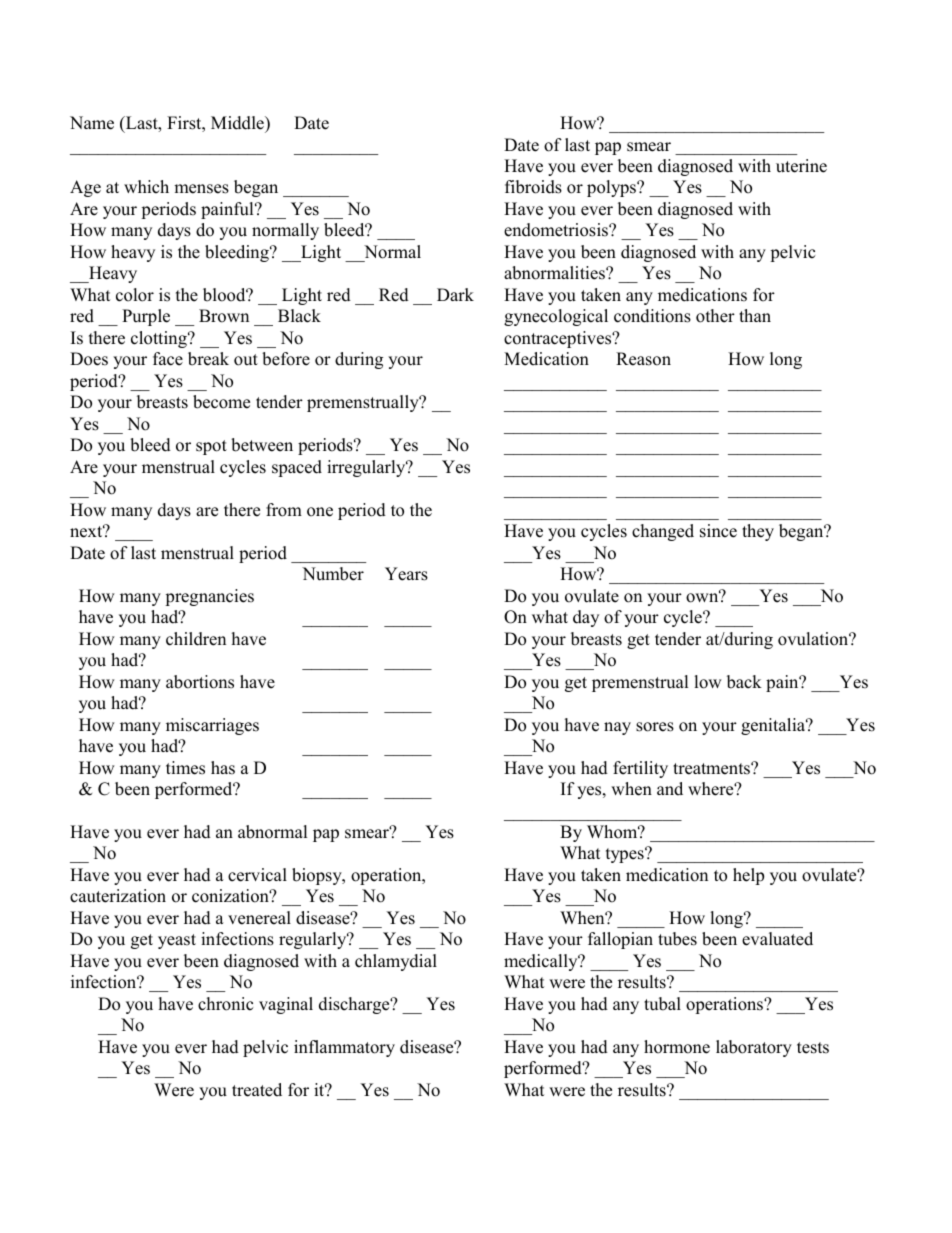 The width and height of the screenshot is (952, 1233). What do you see at coordinates (185, 768) in the screenshot?
I see `times` at bounding box center [185, 768].
